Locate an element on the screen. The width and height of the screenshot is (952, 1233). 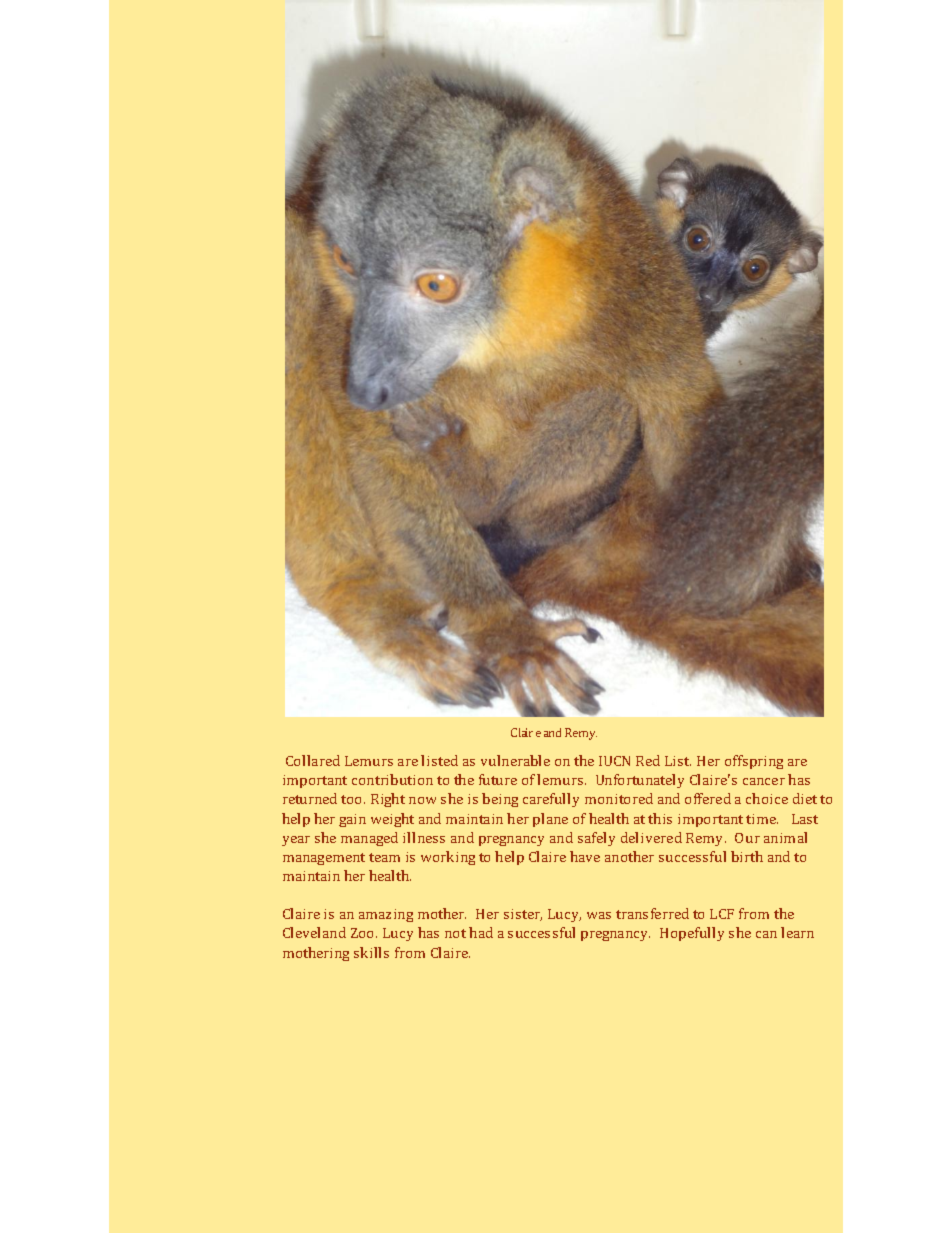
birth is located at coordinates (747, 856).
